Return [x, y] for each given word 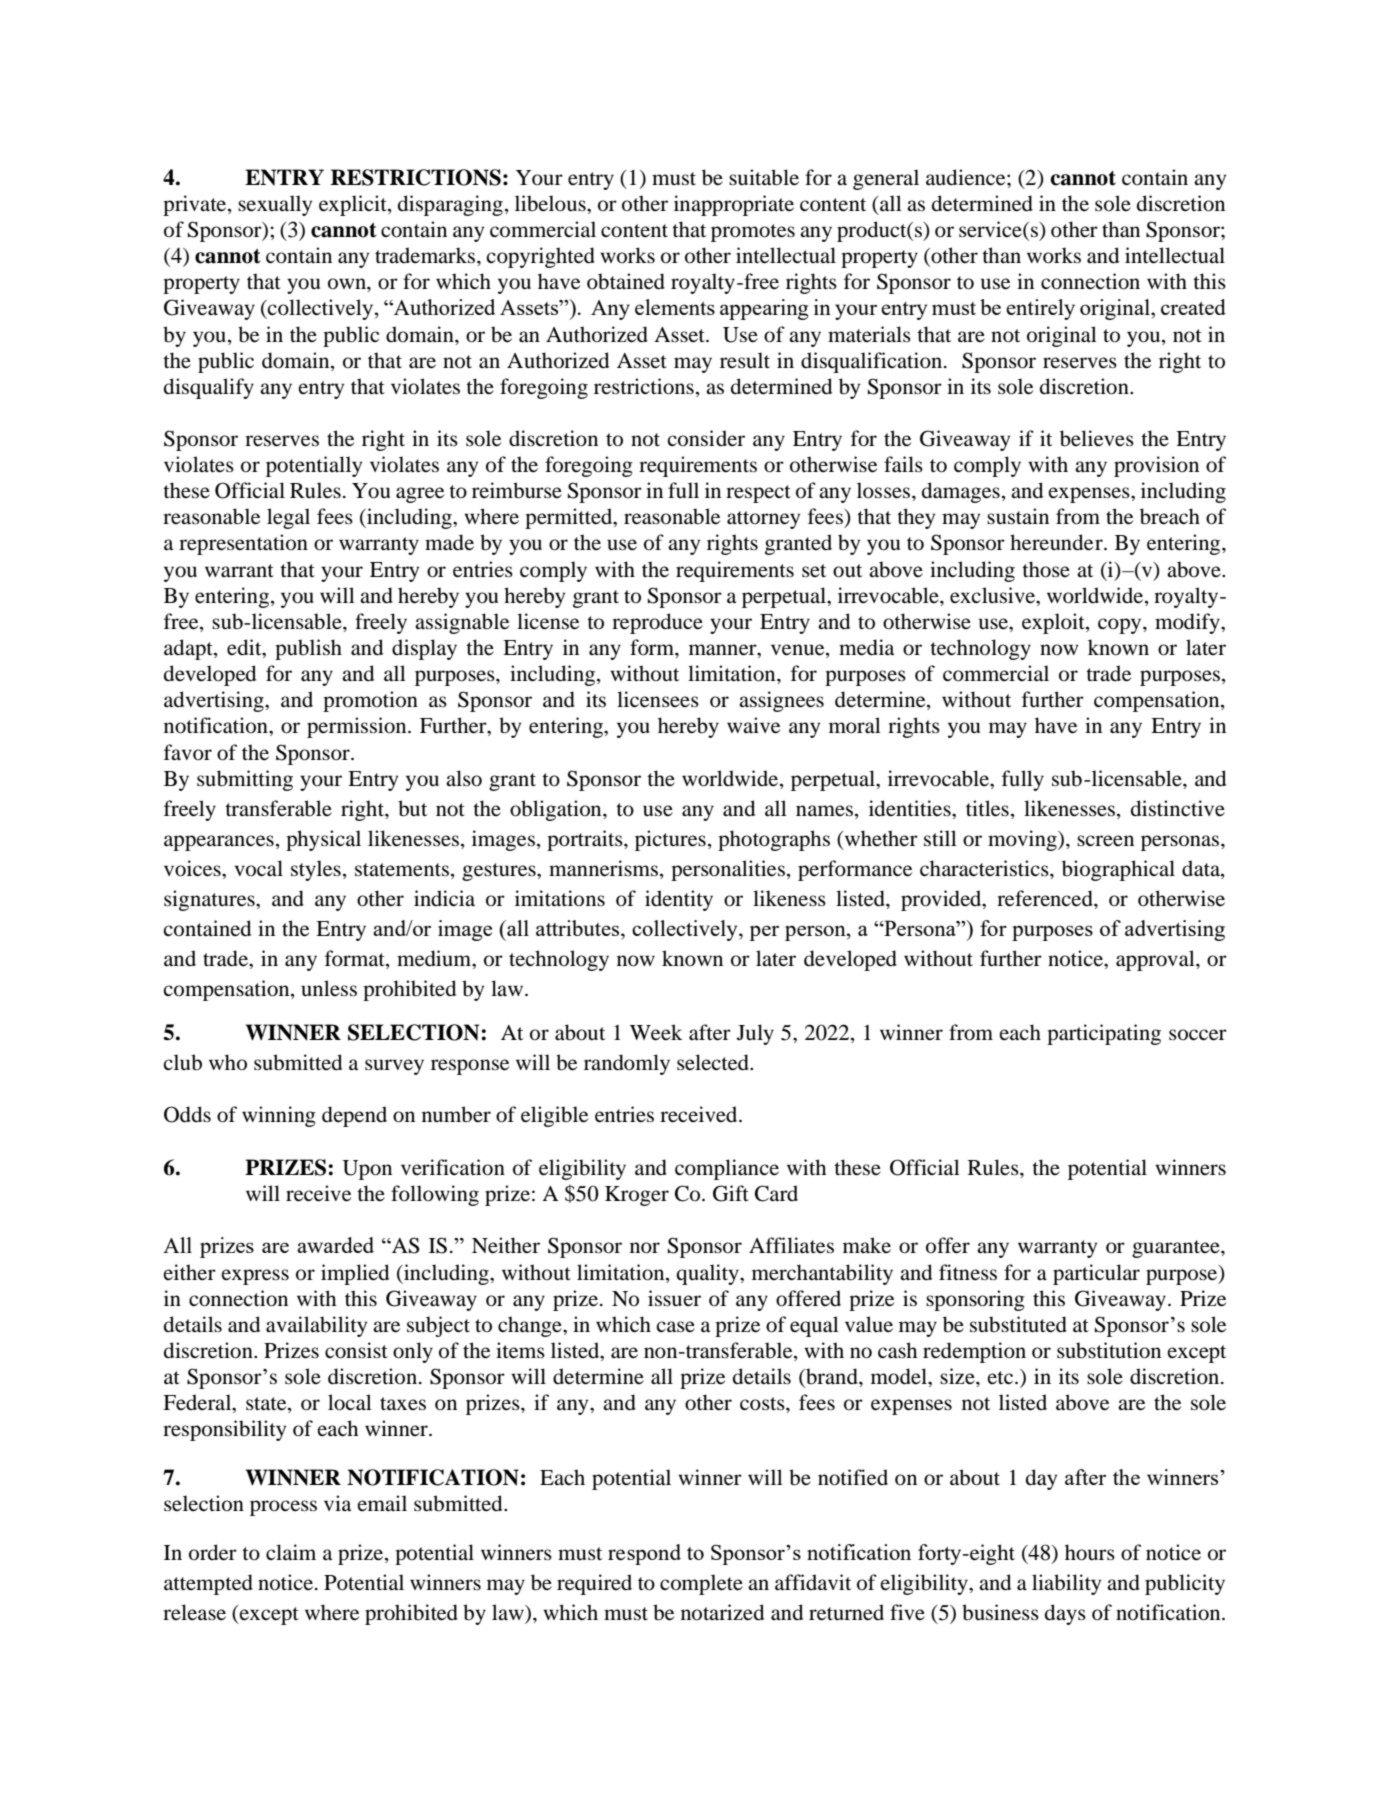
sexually [275, 205]
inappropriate [734, 205]
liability [1066, 1584]
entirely [1040, 309]
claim [291, 1552]
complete [701, 1584]
